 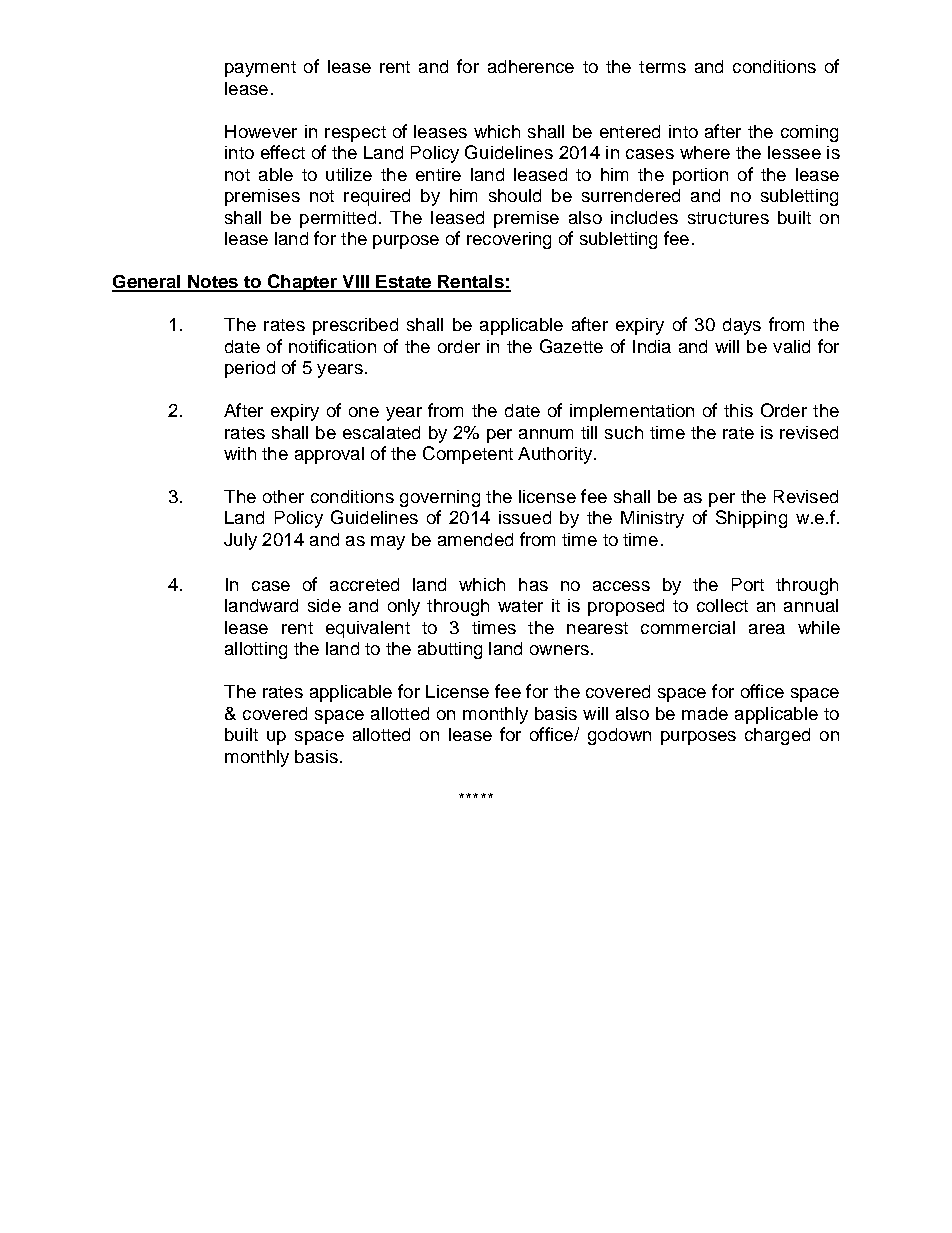 I want to click on abutting, so click(x=450, y=650).
